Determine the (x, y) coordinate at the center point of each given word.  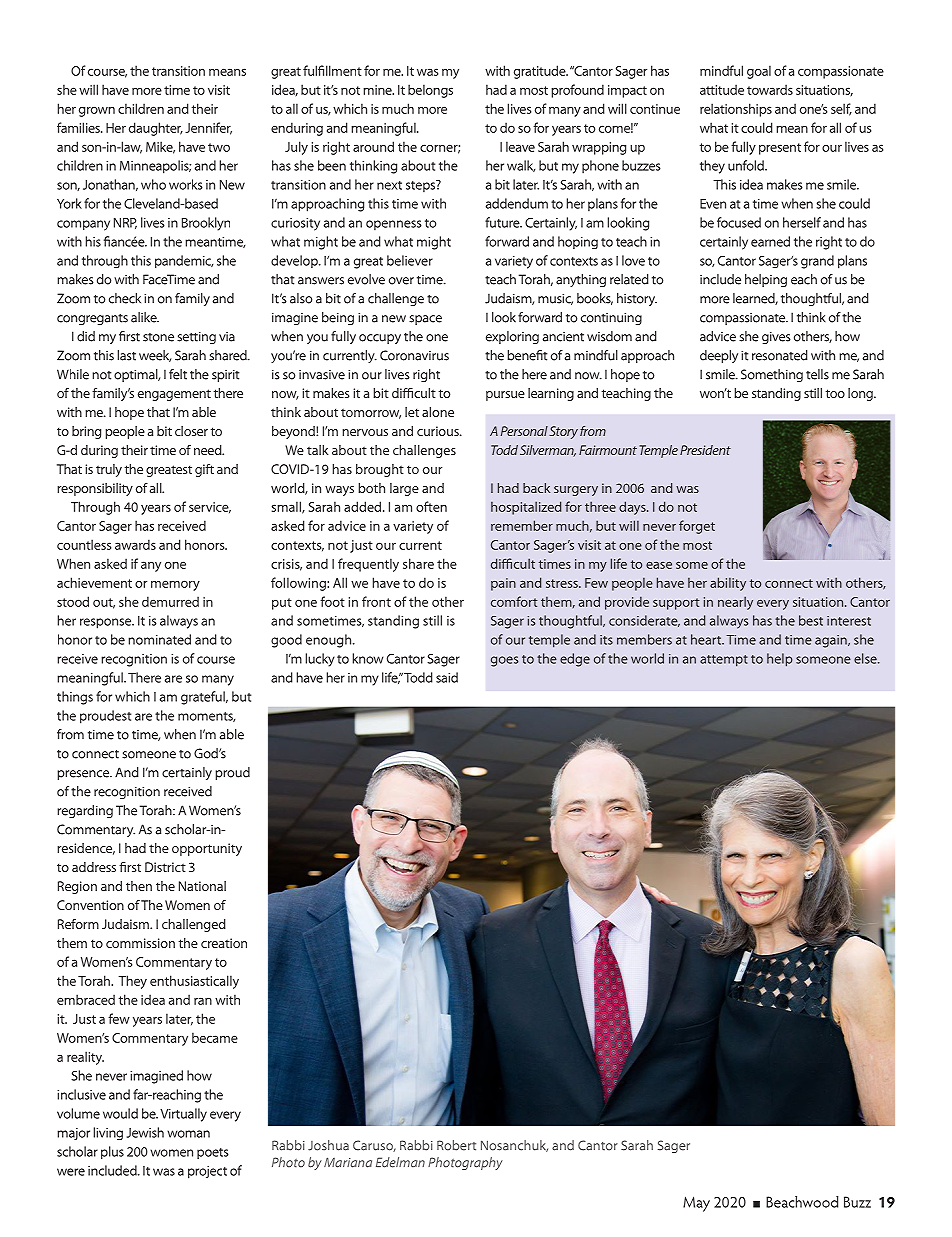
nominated (159, 639)
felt (178, 374)
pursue (505, 396)
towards (770, 89)
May (696, 1204)
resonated (780, 355)
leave (520, 146)
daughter (156, 129)
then (139, 886)
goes (504, 661)
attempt (724, 661)
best (811, 620)
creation (224, 943)
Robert (456, 1145)
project (207, 1172)
